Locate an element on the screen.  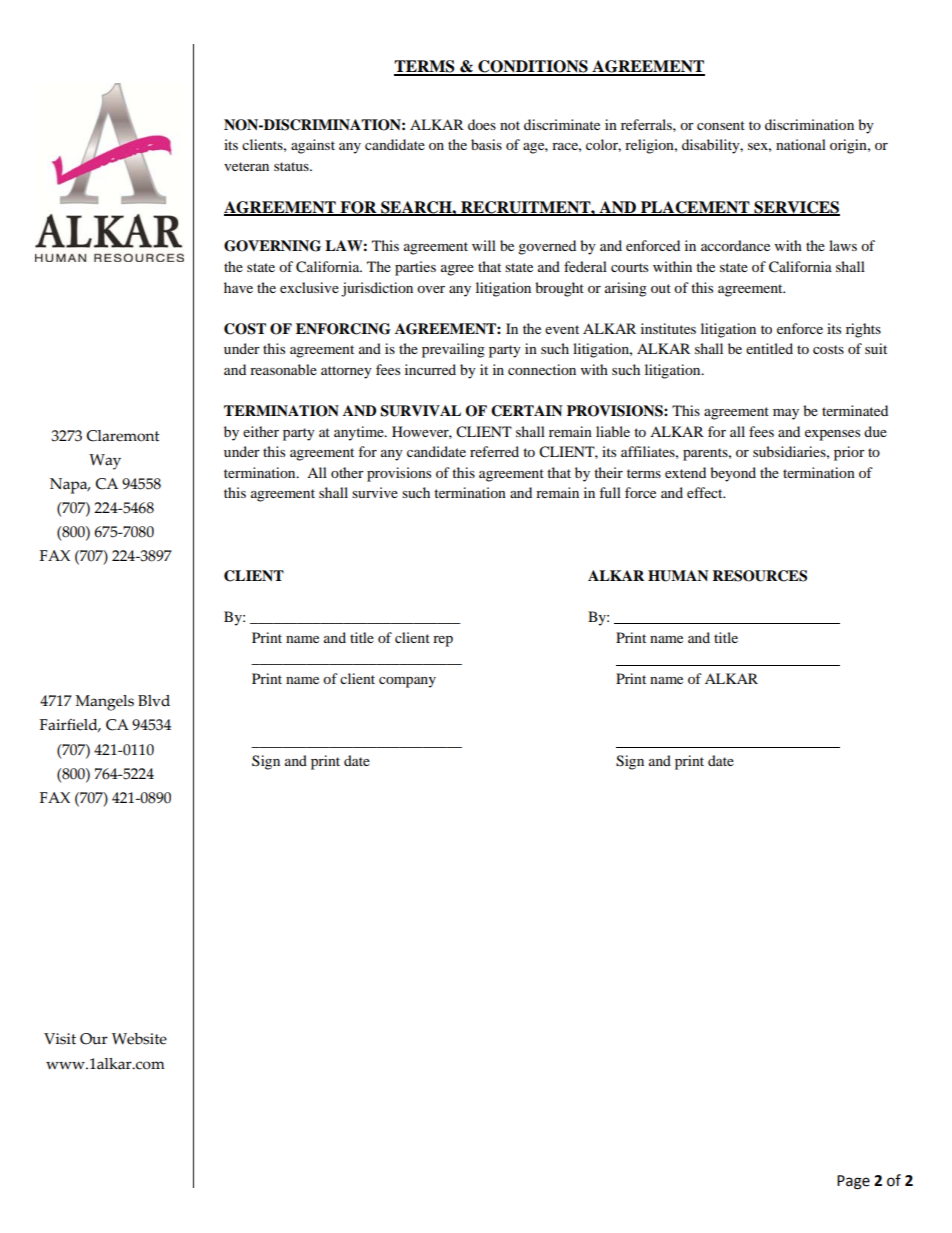
RESOURCES is located at coordinates (759, 576).
